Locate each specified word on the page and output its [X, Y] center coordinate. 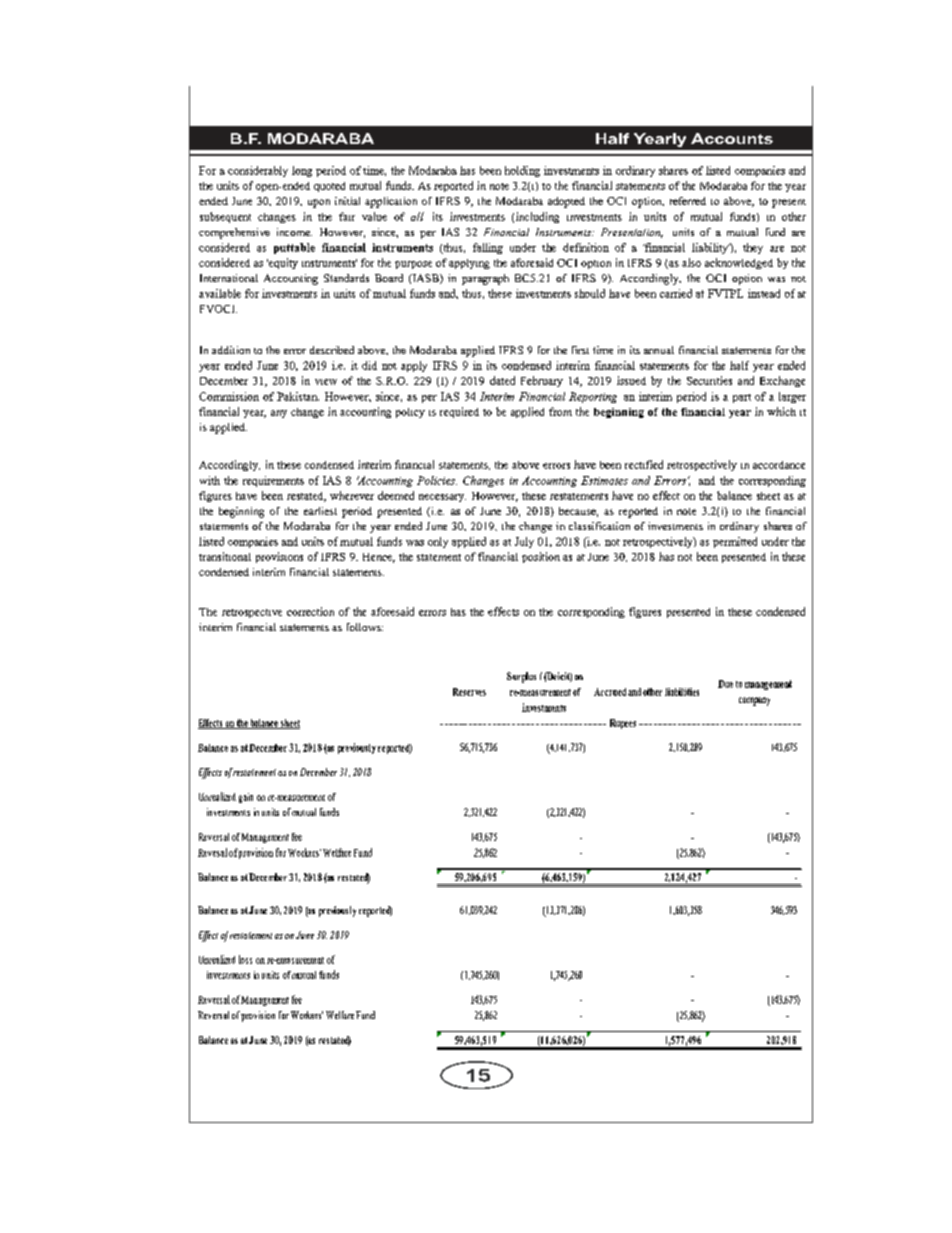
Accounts [732, 138]
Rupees [623, 724]
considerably [258, 171]
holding [522, 171]
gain [246, 798]
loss [245, 959]
